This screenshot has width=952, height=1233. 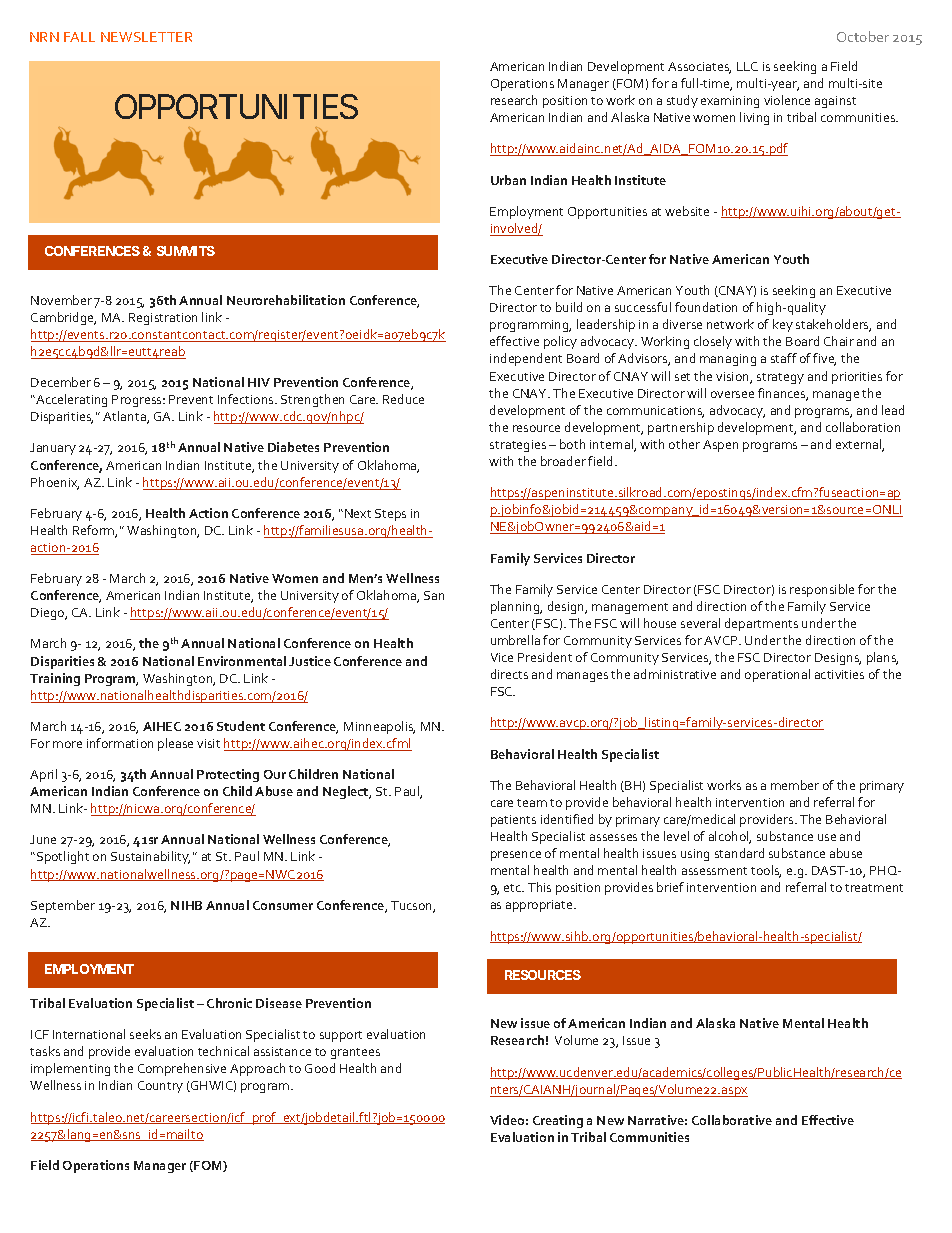 I want to click on information, so click(x=120, y=743).
